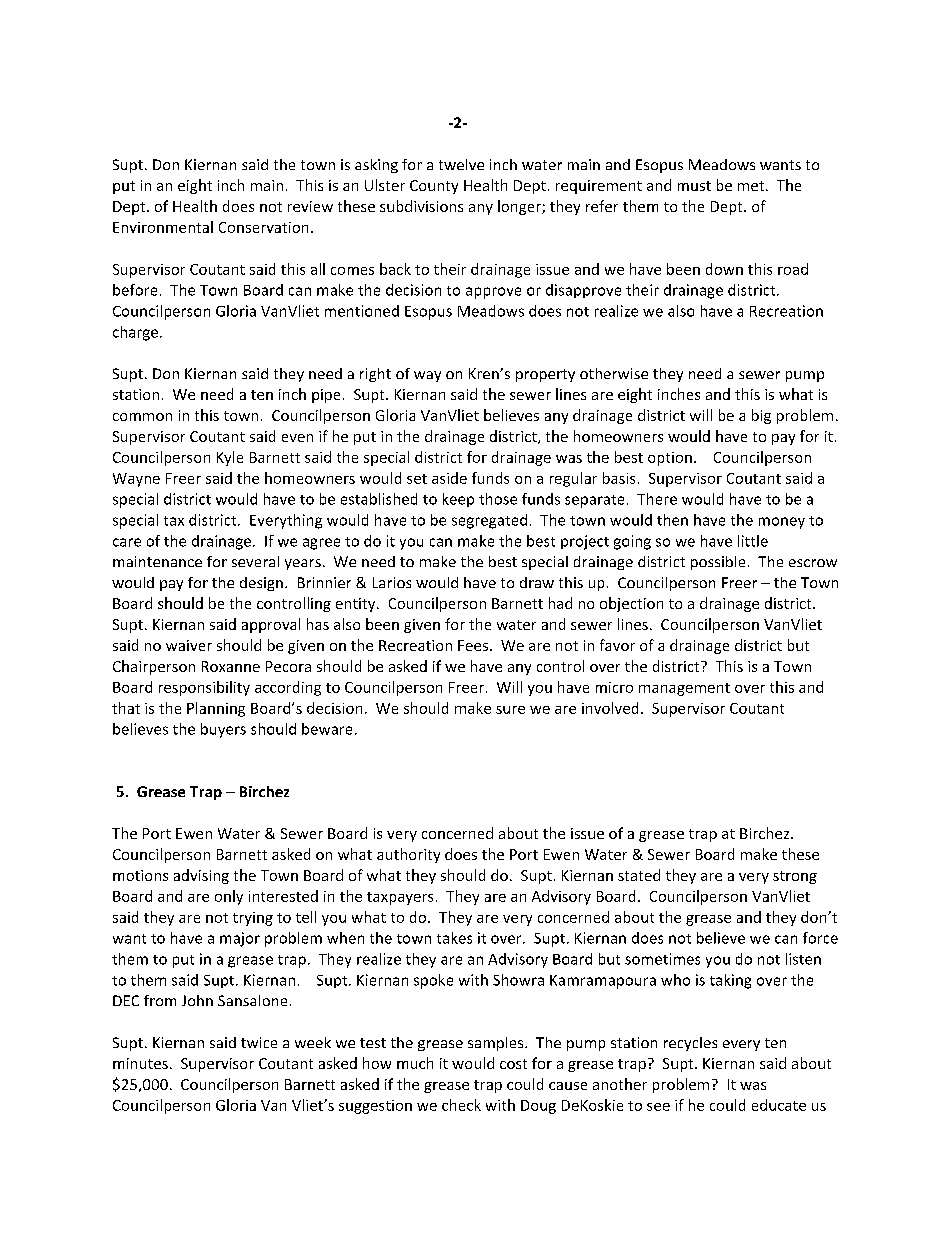  What do you see at coordinates (458, 500) in the screenshot?
I see `keep` at bounding box center [458, 500].
